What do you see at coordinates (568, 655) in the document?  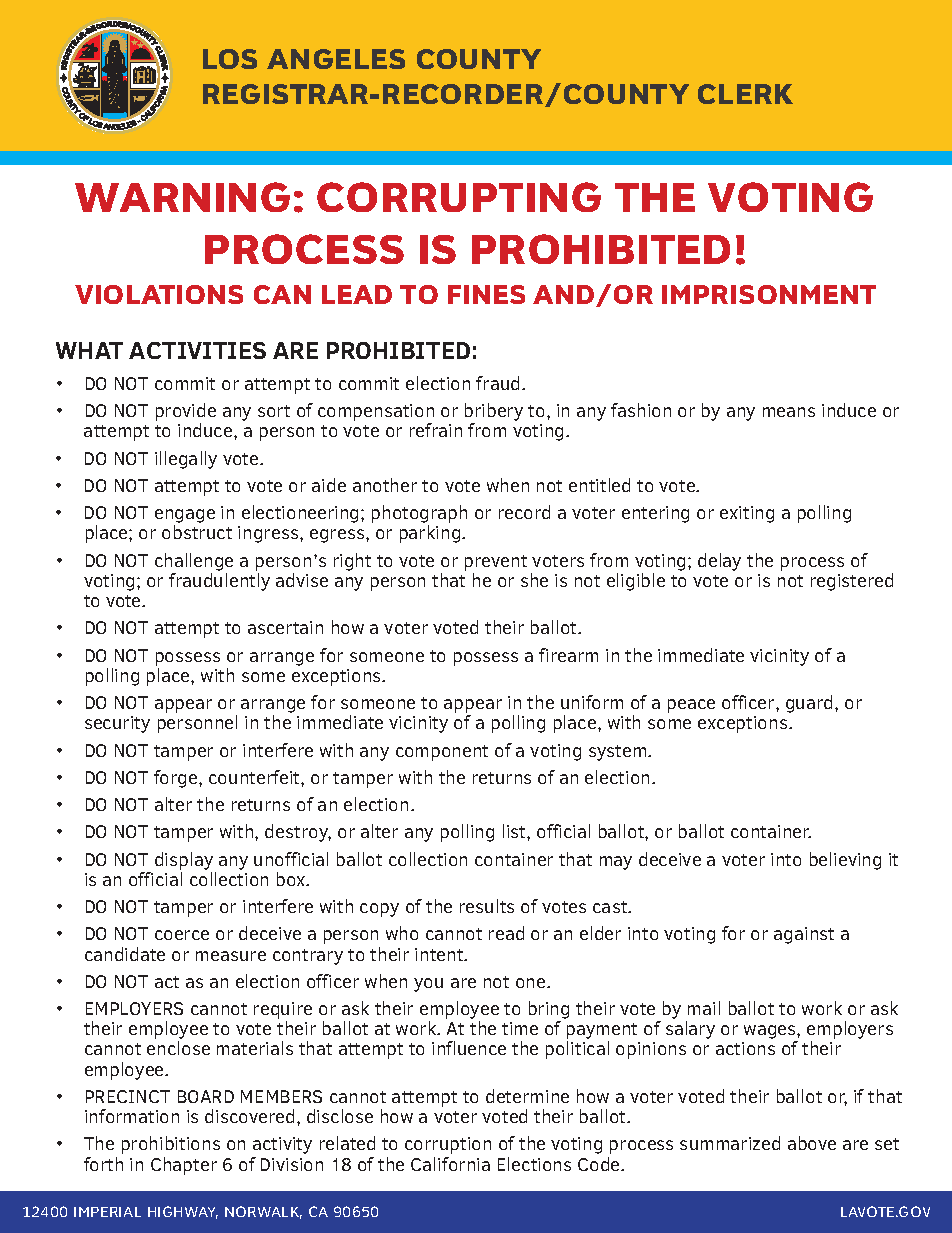 I see `firearm` at bounding box center [568, 655].
